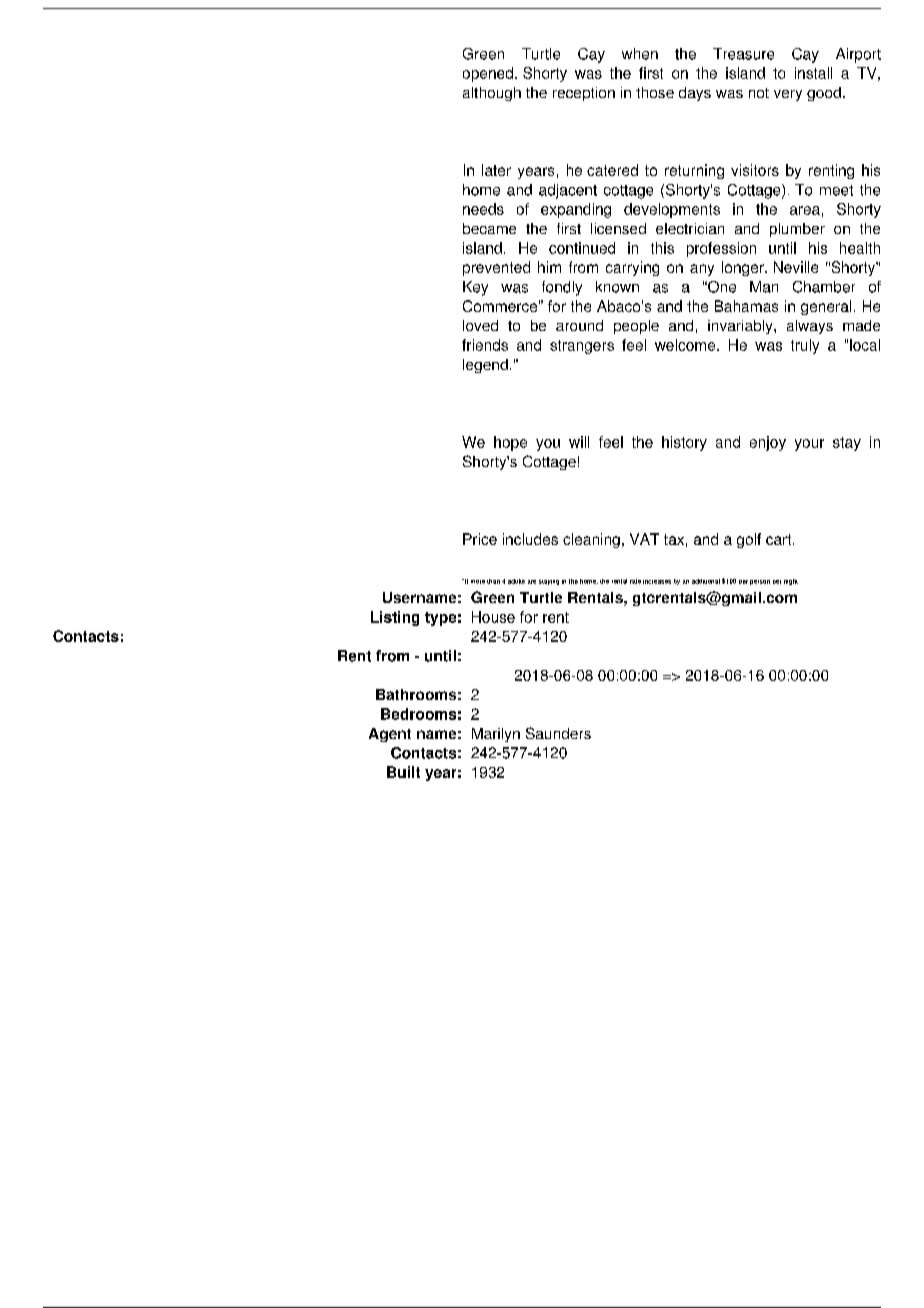  What do you see at coordinates (809, 445) in the screenshot?
I see `your` at bounding box center [809, 445].
